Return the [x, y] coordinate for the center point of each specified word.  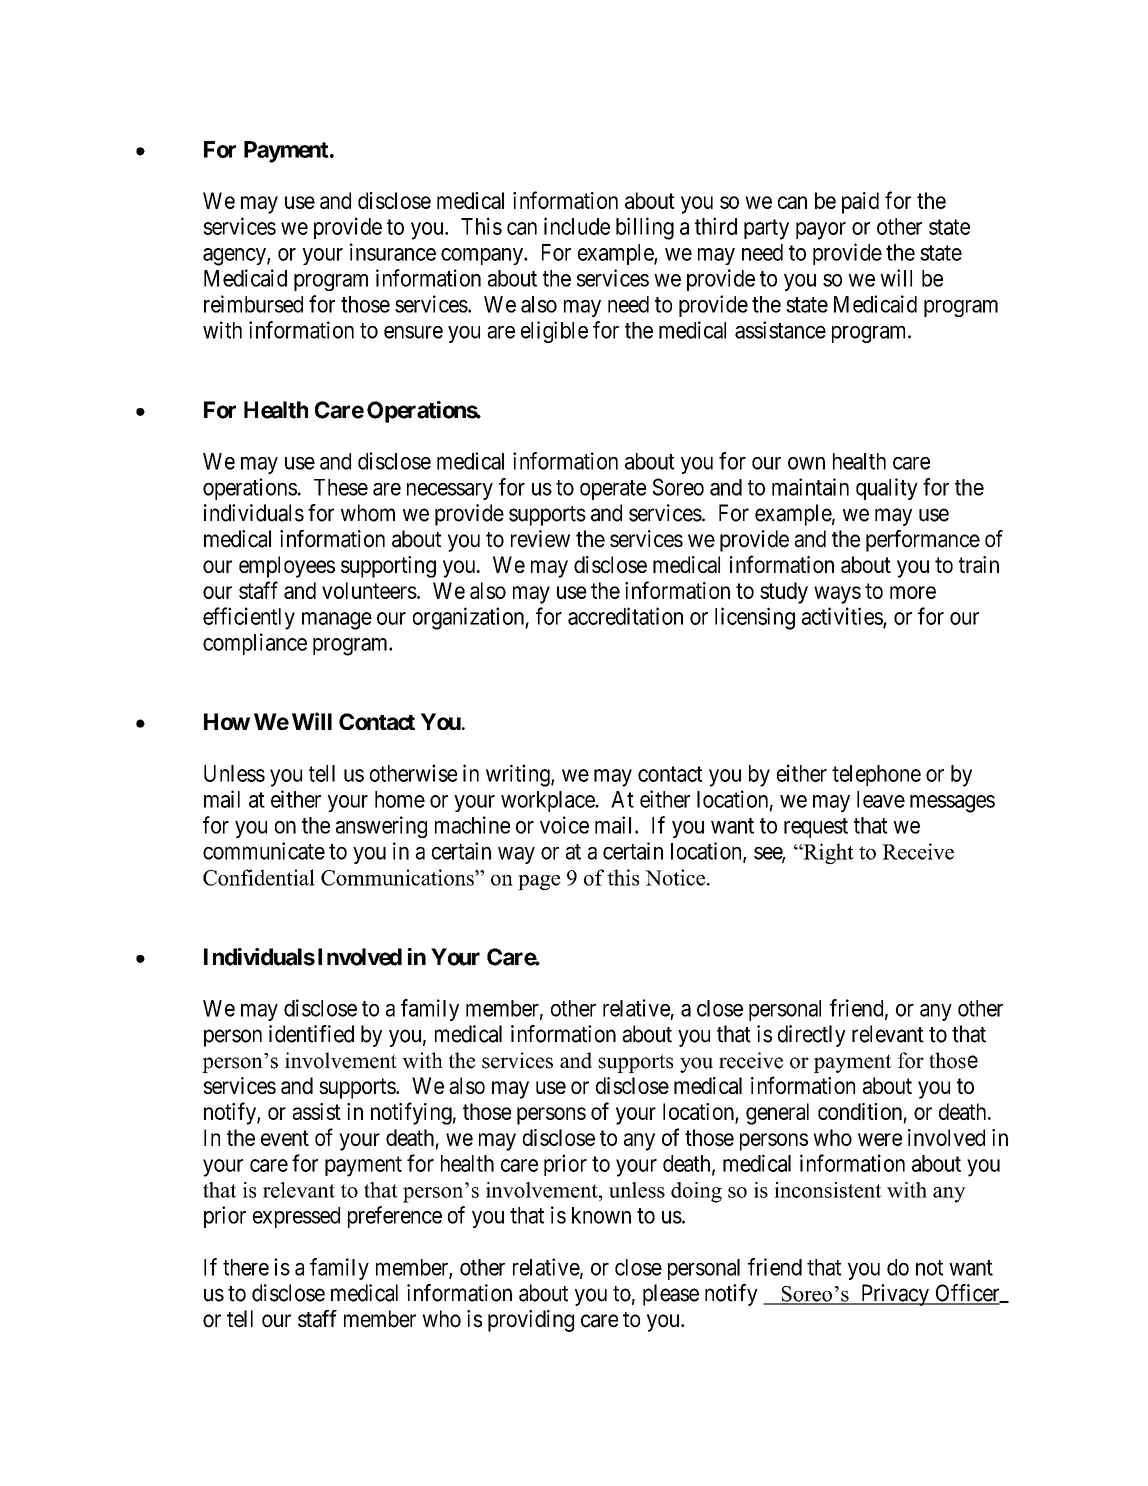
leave [881, 799]
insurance [393, 252]
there [246, 1267]
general [777, 1114]
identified [311, 1034]
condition [860, 1111]
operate [613, 490]
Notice [675, 877]
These [341, 487]
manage [337, 621]
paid [860, 203]
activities [843, 617]
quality [887, 489]
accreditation [625, 616]
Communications [398, 877]
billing [645, 228]
